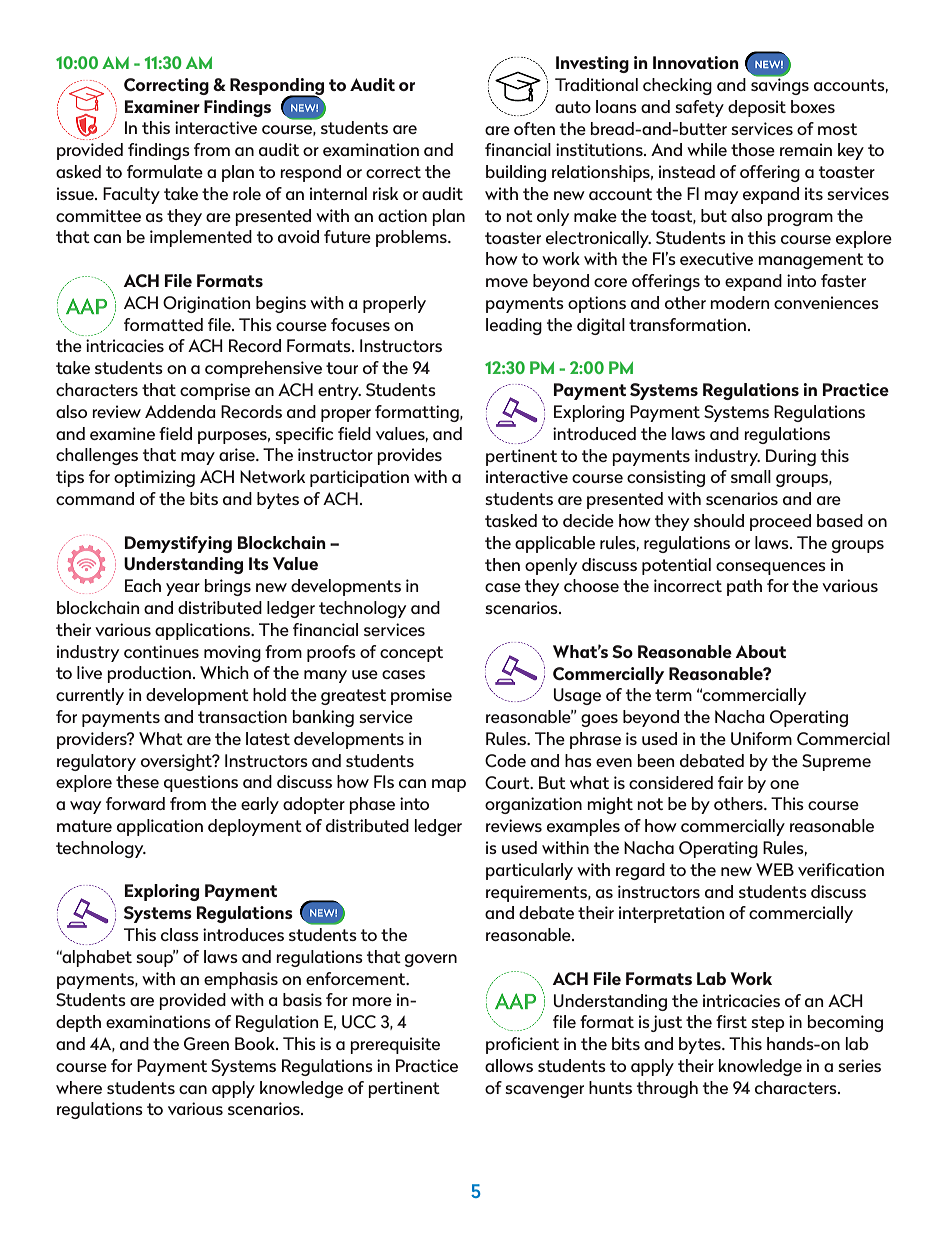 Image resolution: width=952 pixels, height=1233 pixels. What do you see at coordinates (135, 803) in the screenshot?
I see `forward` at bounding box center [135, 803].
